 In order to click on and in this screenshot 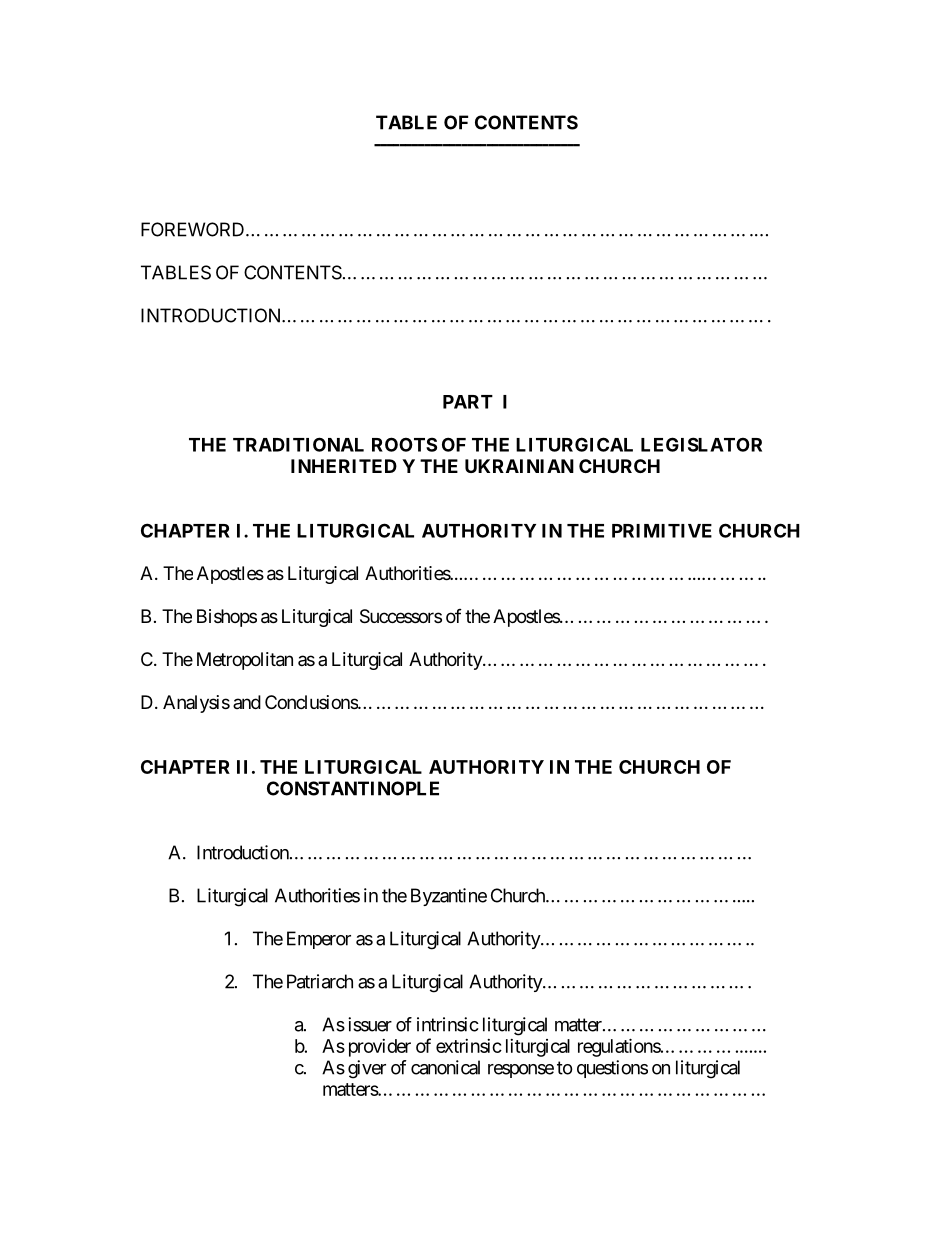, I will do `click(247, 702)`.
